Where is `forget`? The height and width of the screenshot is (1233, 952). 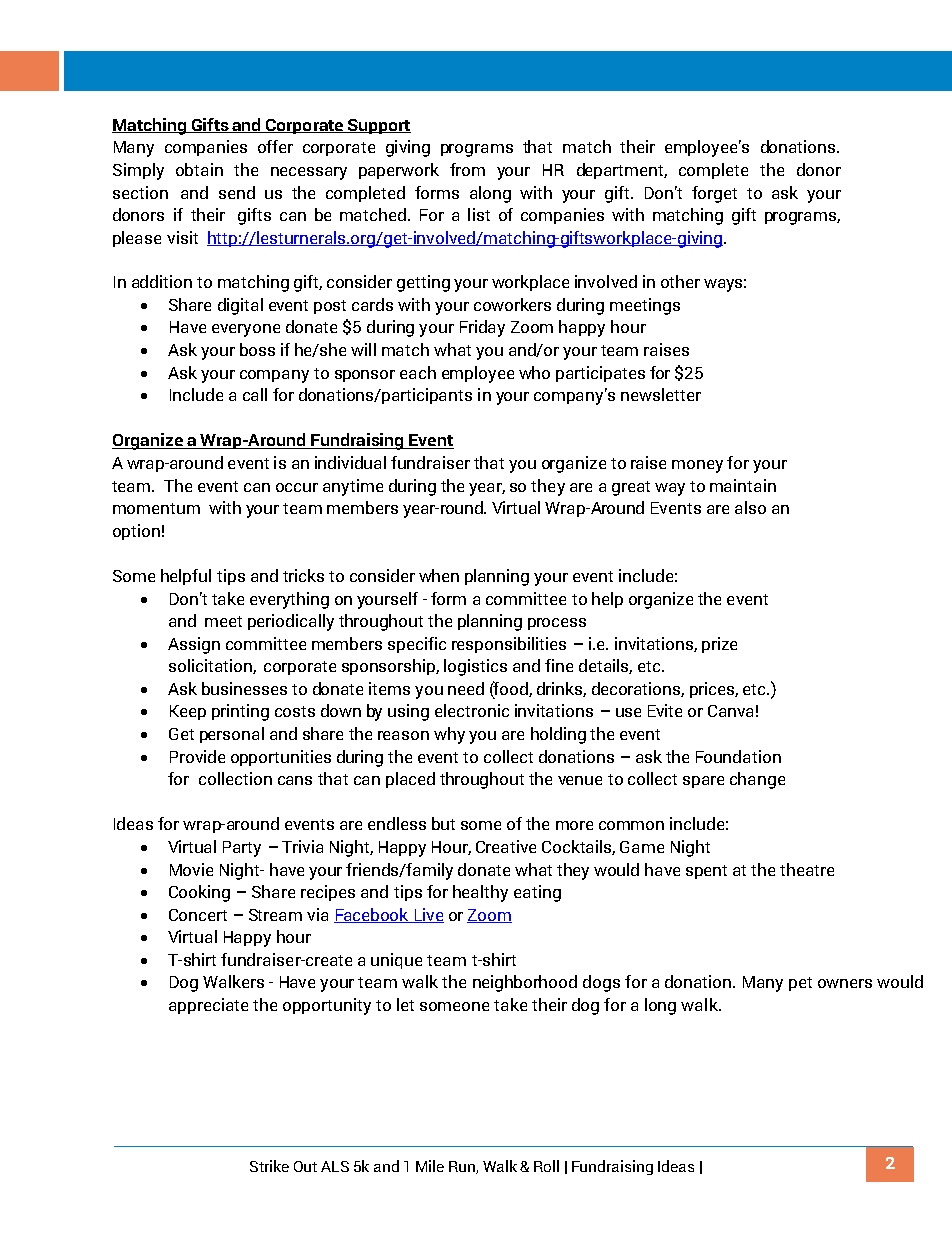 forget is located at coordinates (714, 194).
